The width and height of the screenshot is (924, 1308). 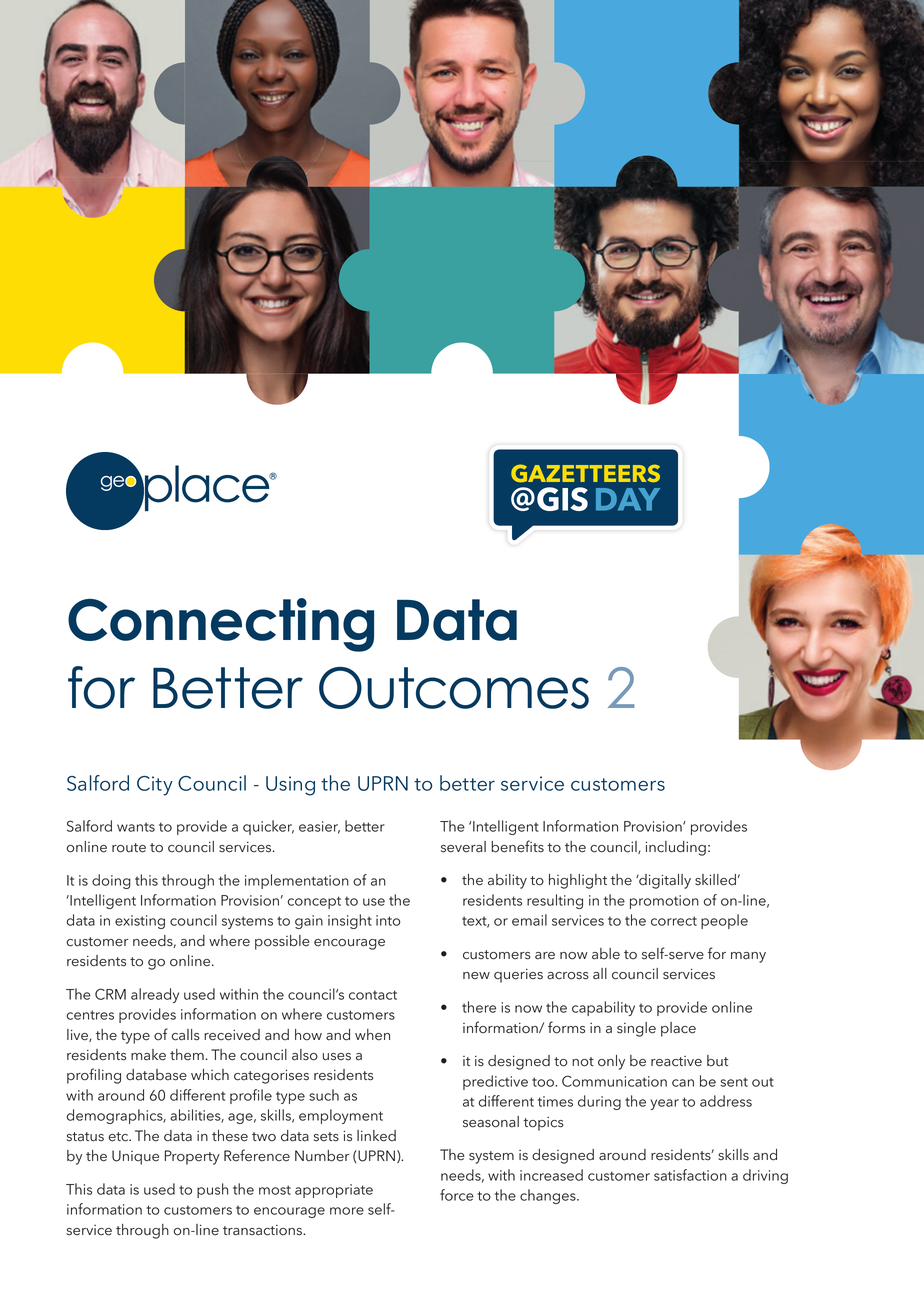 I want to click on several, so click(x=463, y=847).
